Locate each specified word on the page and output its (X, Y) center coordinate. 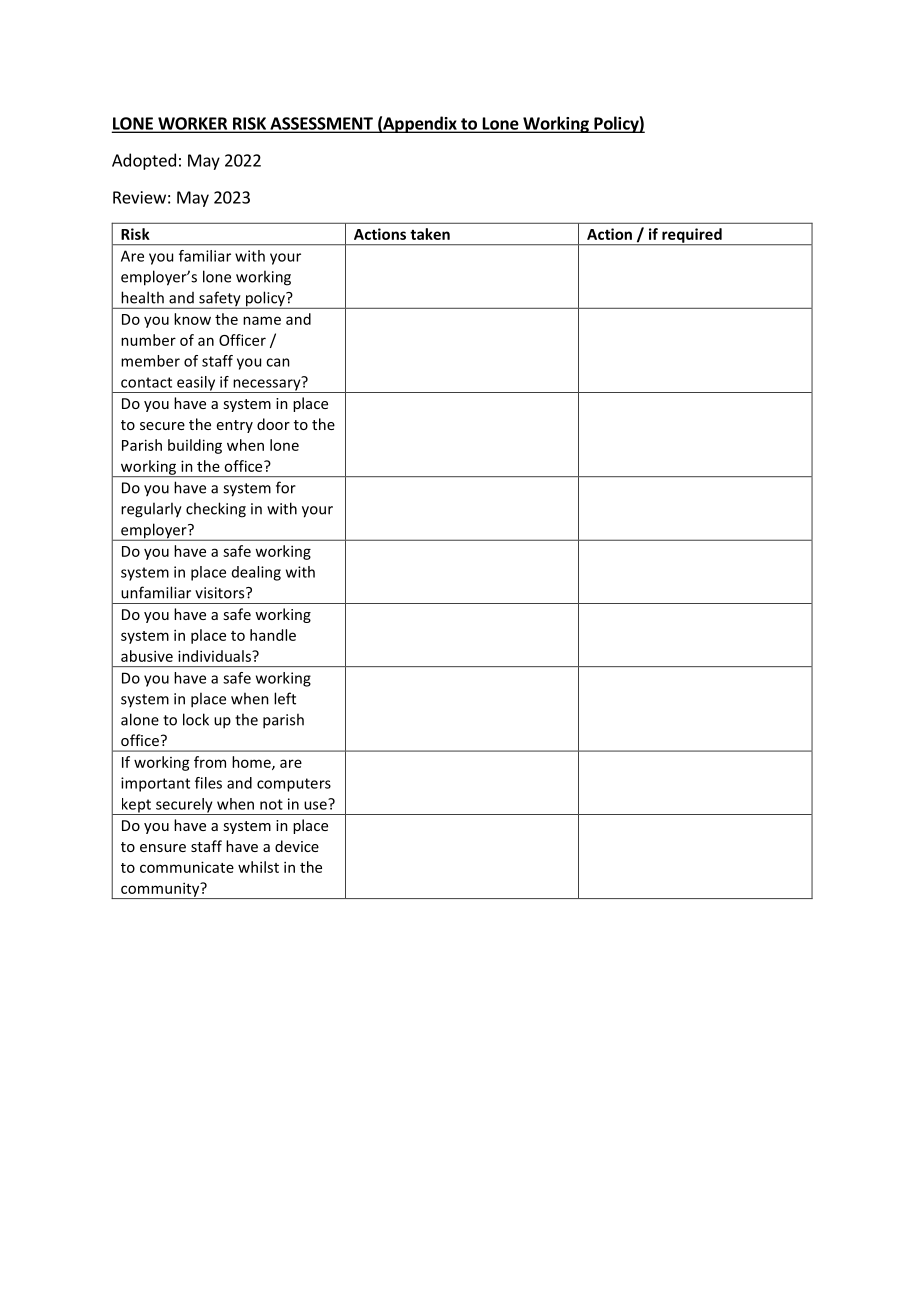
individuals (215, 656)
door (273, 424)
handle (273, 635)
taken (430, 234)
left (285, 698)
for (286, 487)
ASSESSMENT (321, 124)
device (297, 846)
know (192, 319)
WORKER (193, 124)
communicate (187, 867)
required (692, 236)
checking (216, 510)
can (278, 362)
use (316, 804)
